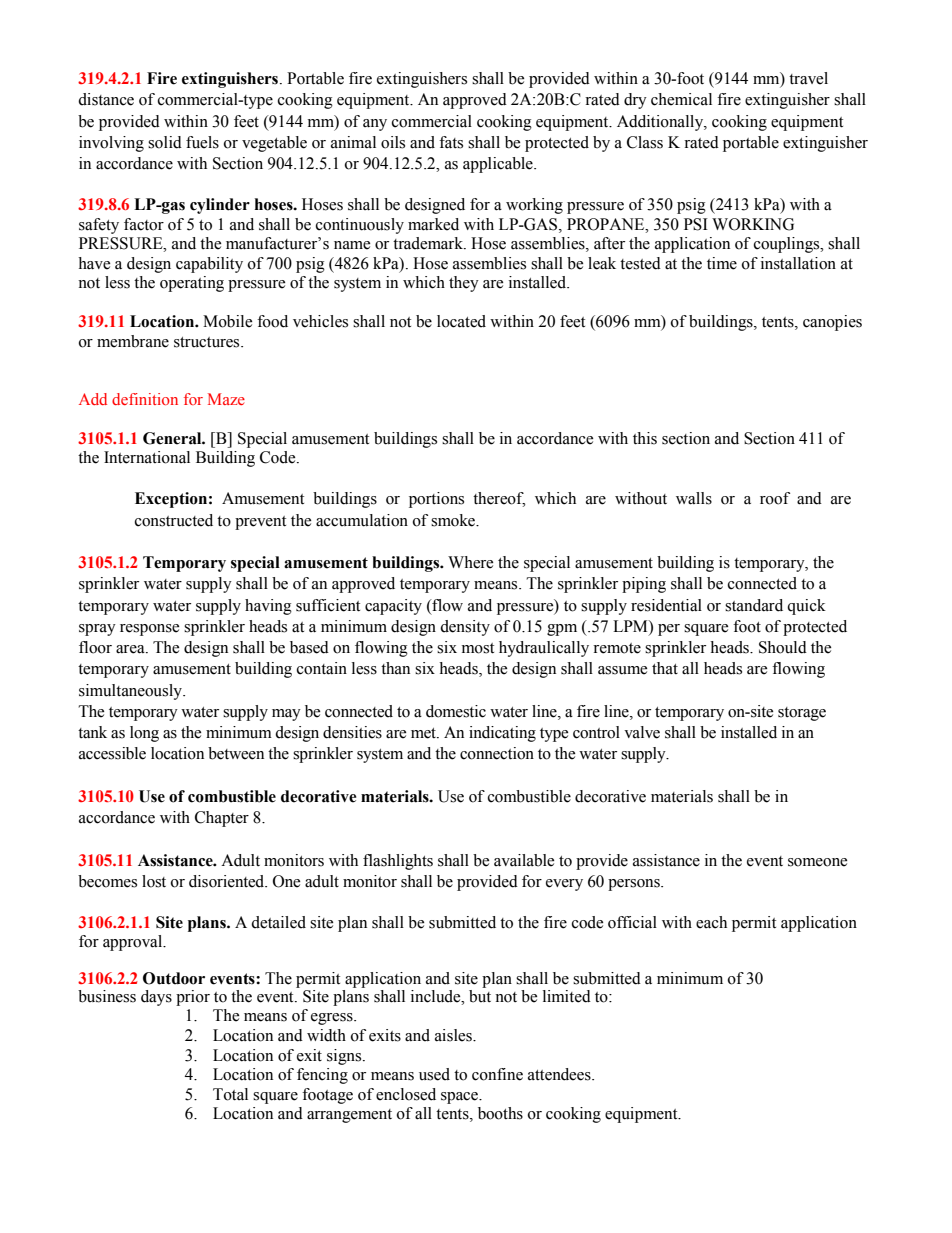  What do you see at coordinates (222, 819) in the screenshot?
I see `Chapter` at bounding box center [222, 819].
